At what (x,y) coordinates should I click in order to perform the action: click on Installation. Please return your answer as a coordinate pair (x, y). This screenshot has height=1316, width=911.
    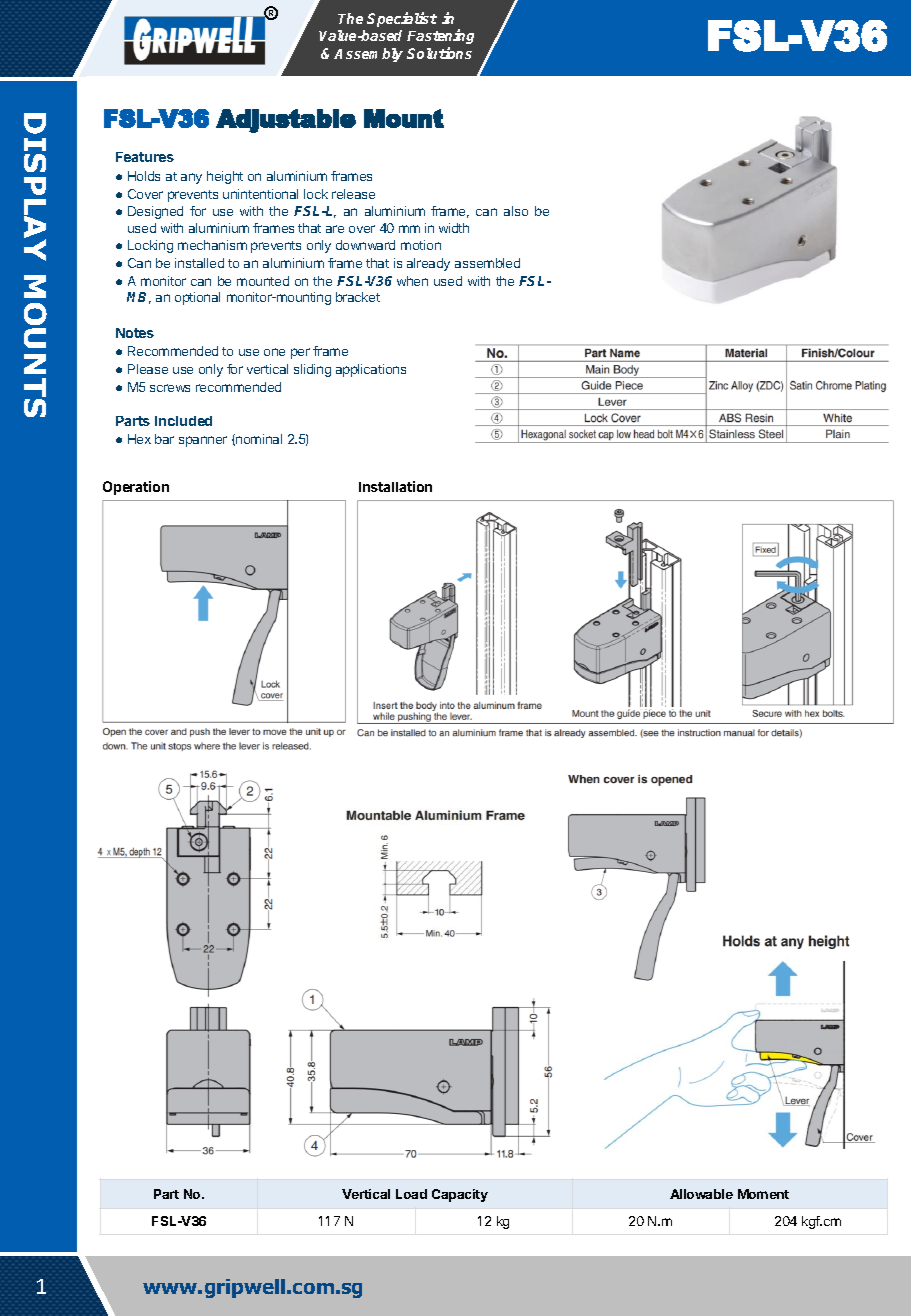
    Looking at the image, I should click on (395, 486).
